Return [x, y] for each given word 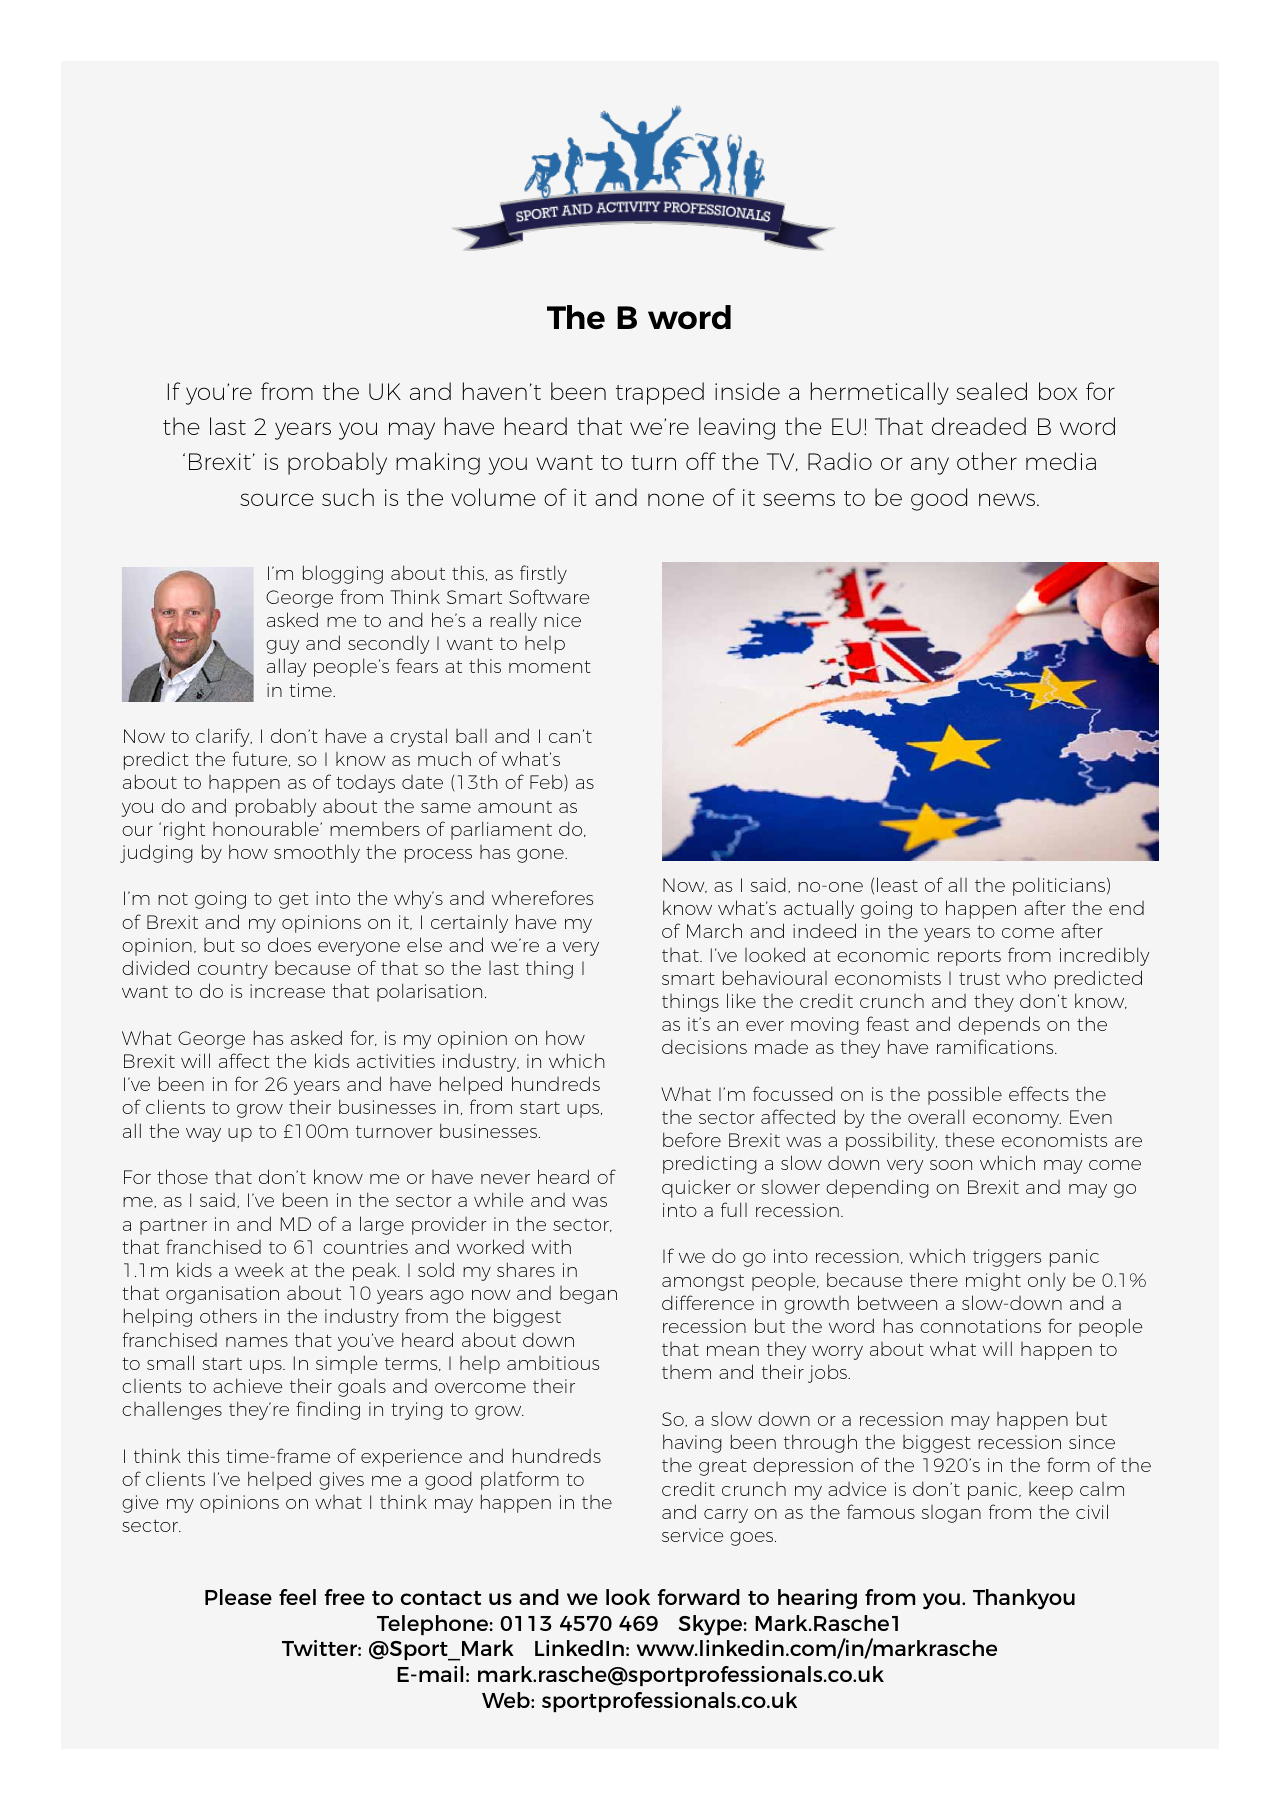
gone [541, 856]
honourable [267, 828]
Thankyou [1024, 1599]
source [277, 499]
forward [698, 1597]
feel [297, 1597]
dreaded [979, 426]
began [588, 1295]
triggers [1007, 1258]
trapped [660, 393]
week [259, 1270]
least [897, 884]
